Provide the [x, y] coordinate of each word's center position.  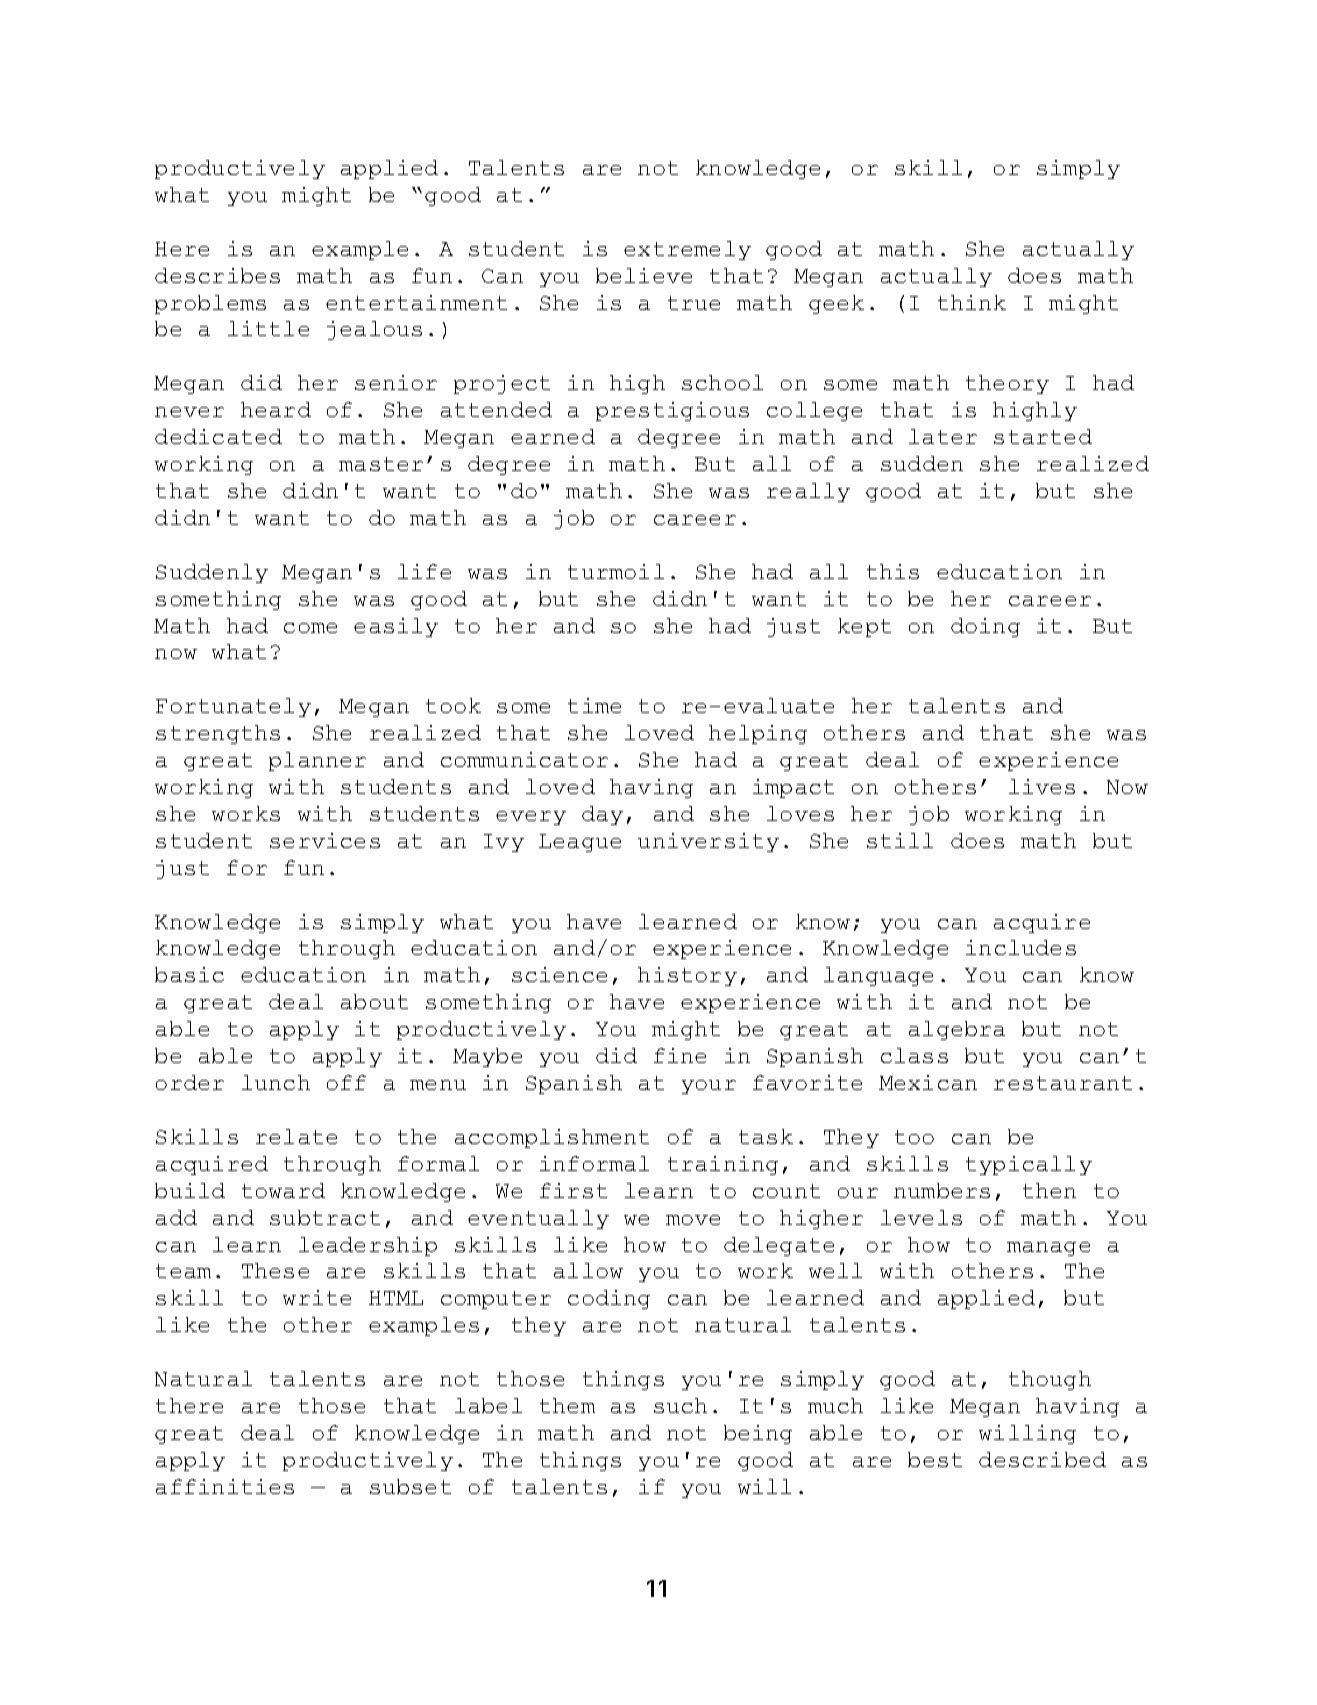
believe [644, 275]
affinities [225, 1486]
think [972, 302]
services [325, 840]
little [268, 328]
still [900, 840]
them [567, 1405]
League [580, 843]
